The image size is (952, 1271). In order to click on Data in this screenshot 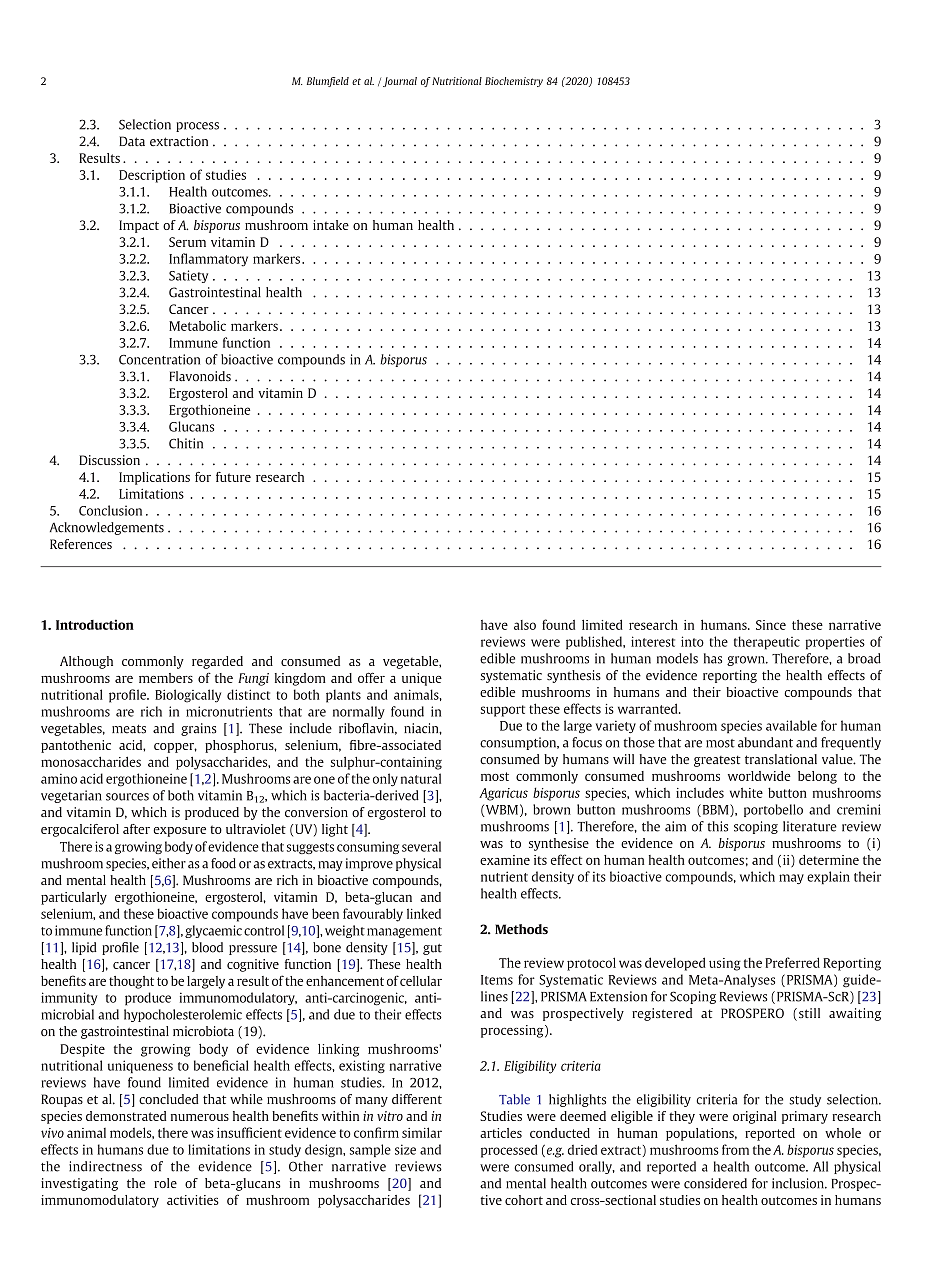, I will do `click(132, 141)`.
